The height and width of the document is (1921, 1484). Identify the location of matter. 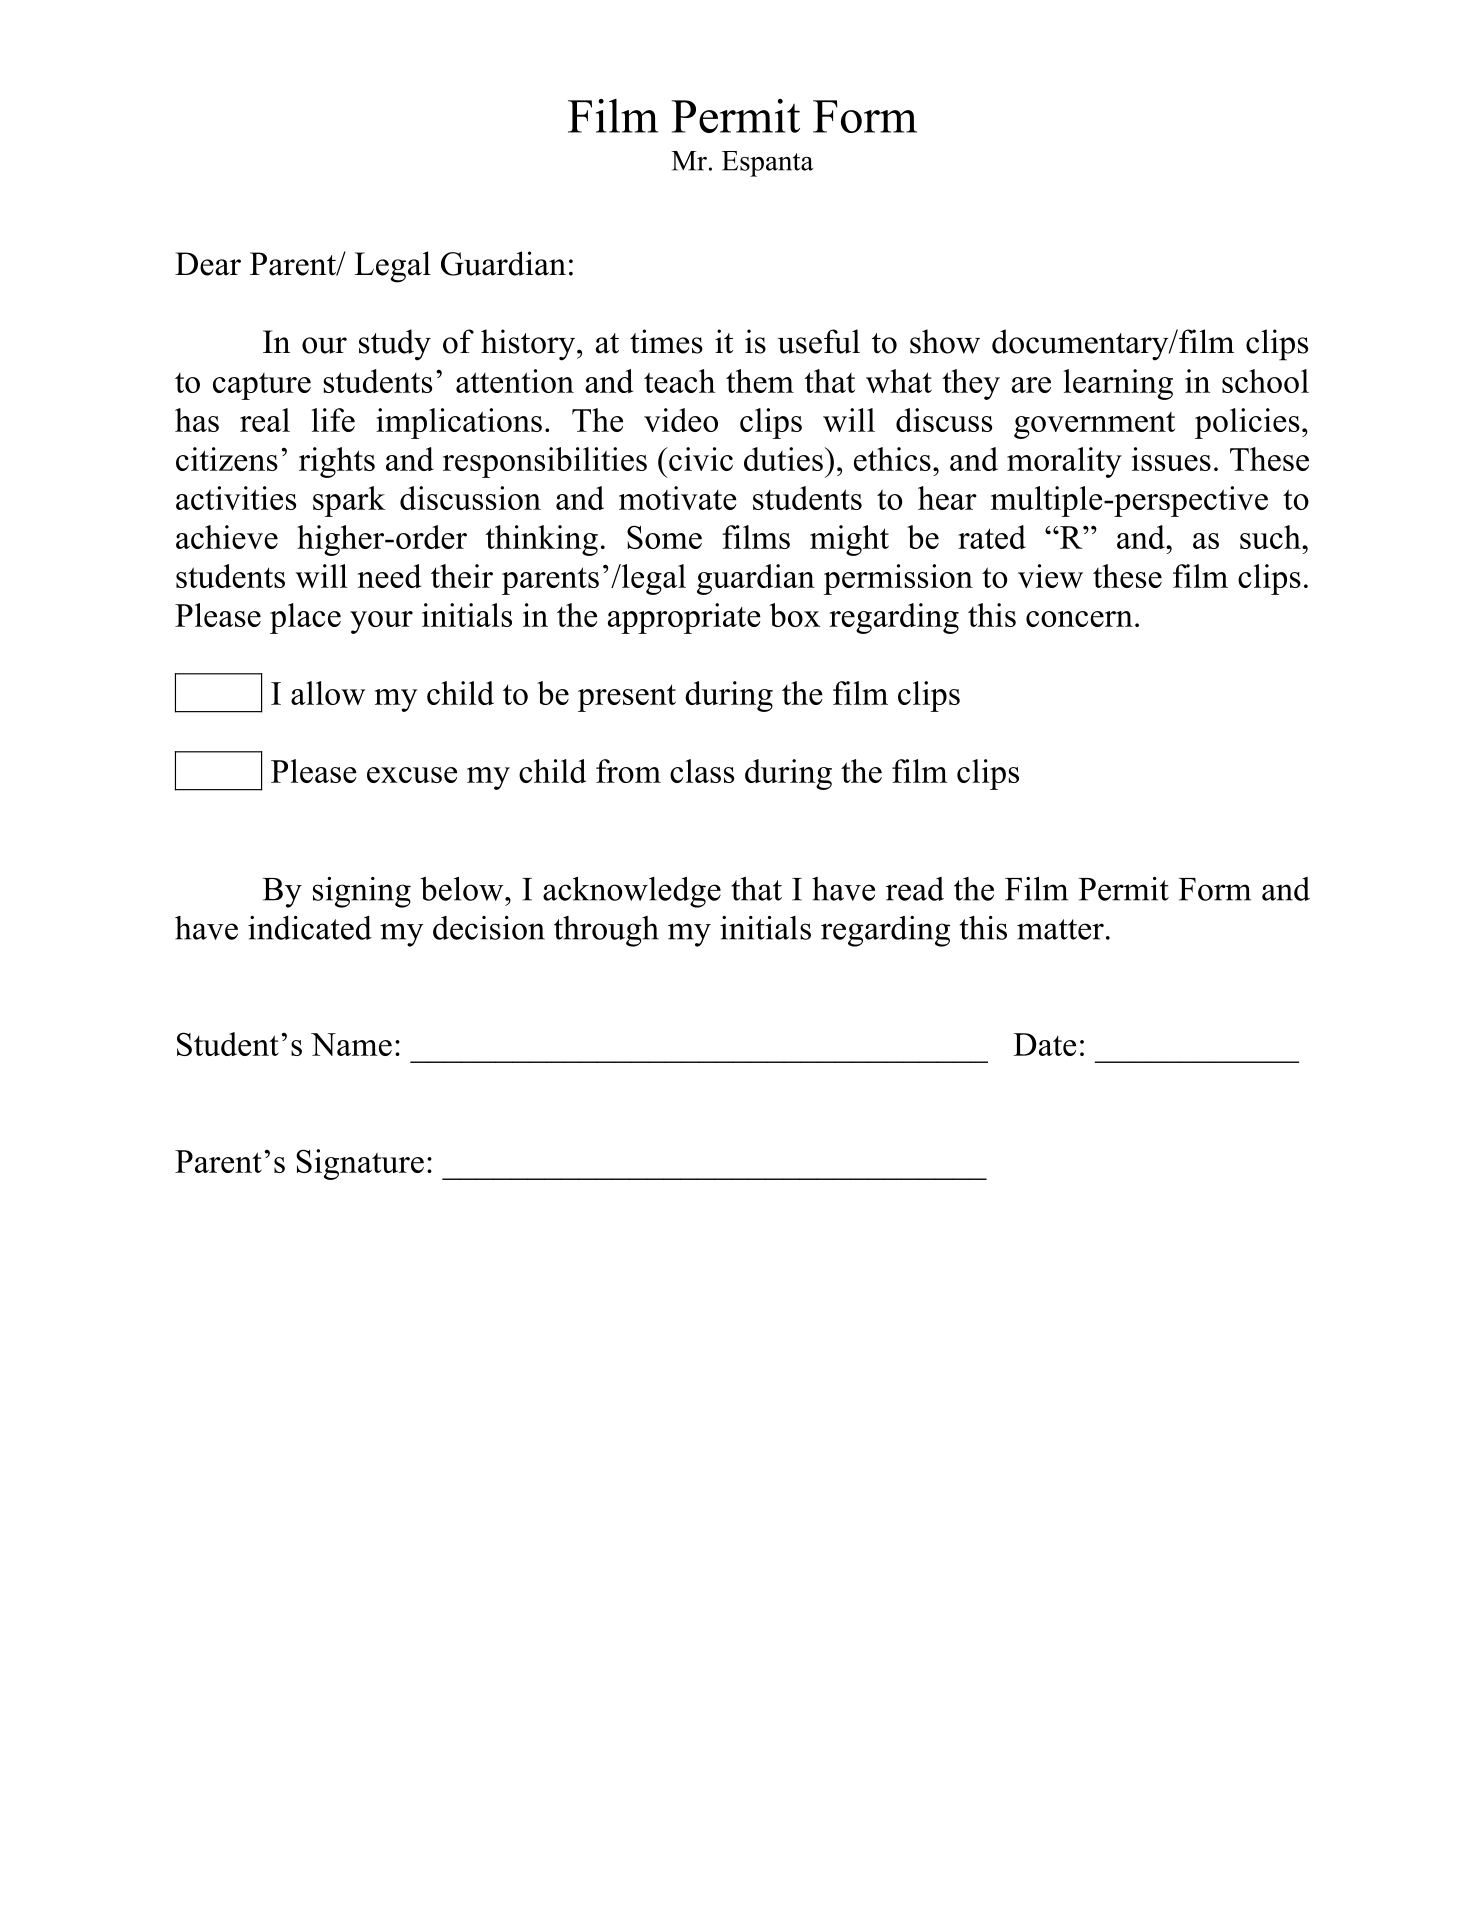
(1060, 929).
